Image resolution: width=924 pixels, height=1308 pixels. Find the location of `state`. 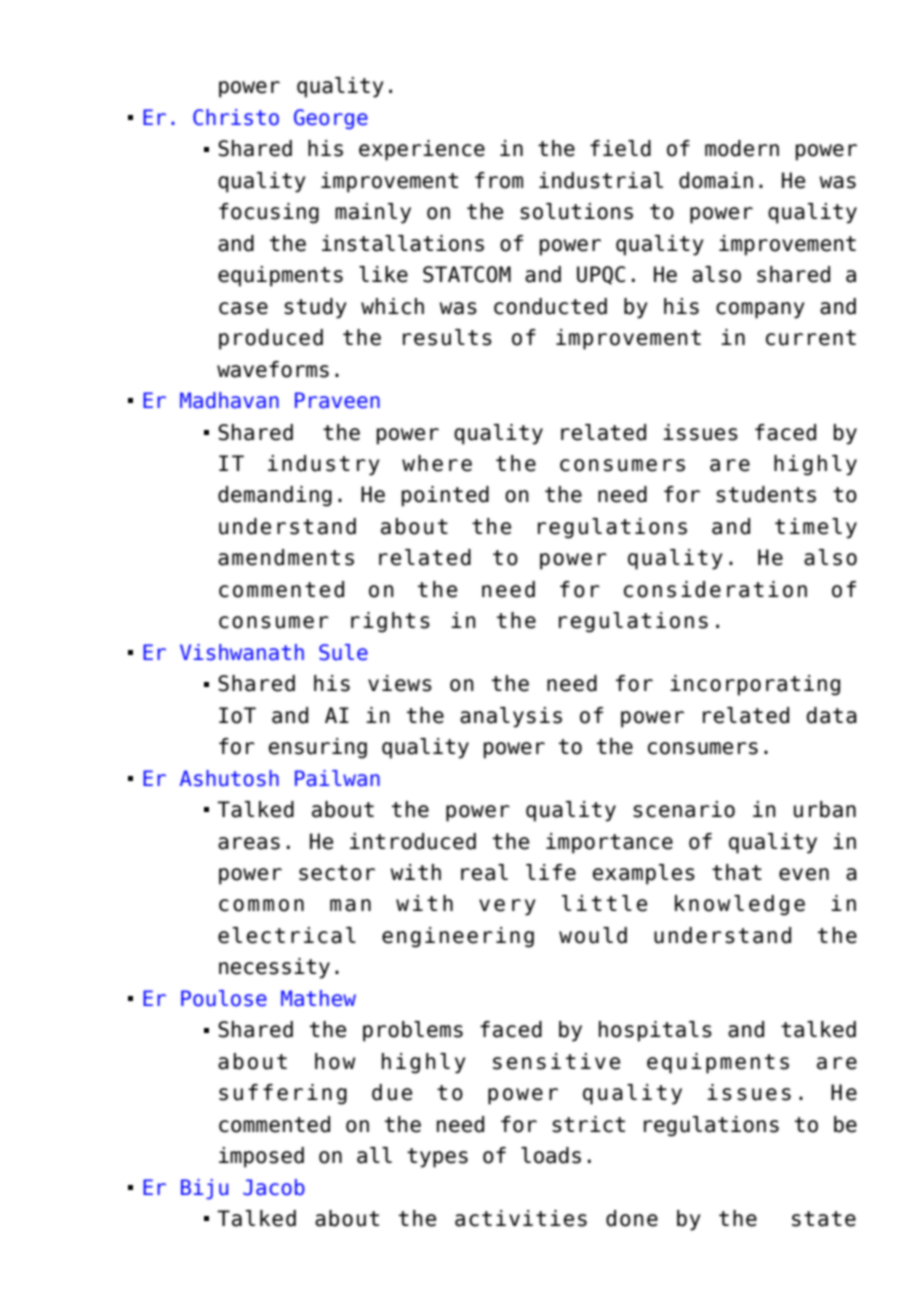

state is located at coordinates (824, 1219).
